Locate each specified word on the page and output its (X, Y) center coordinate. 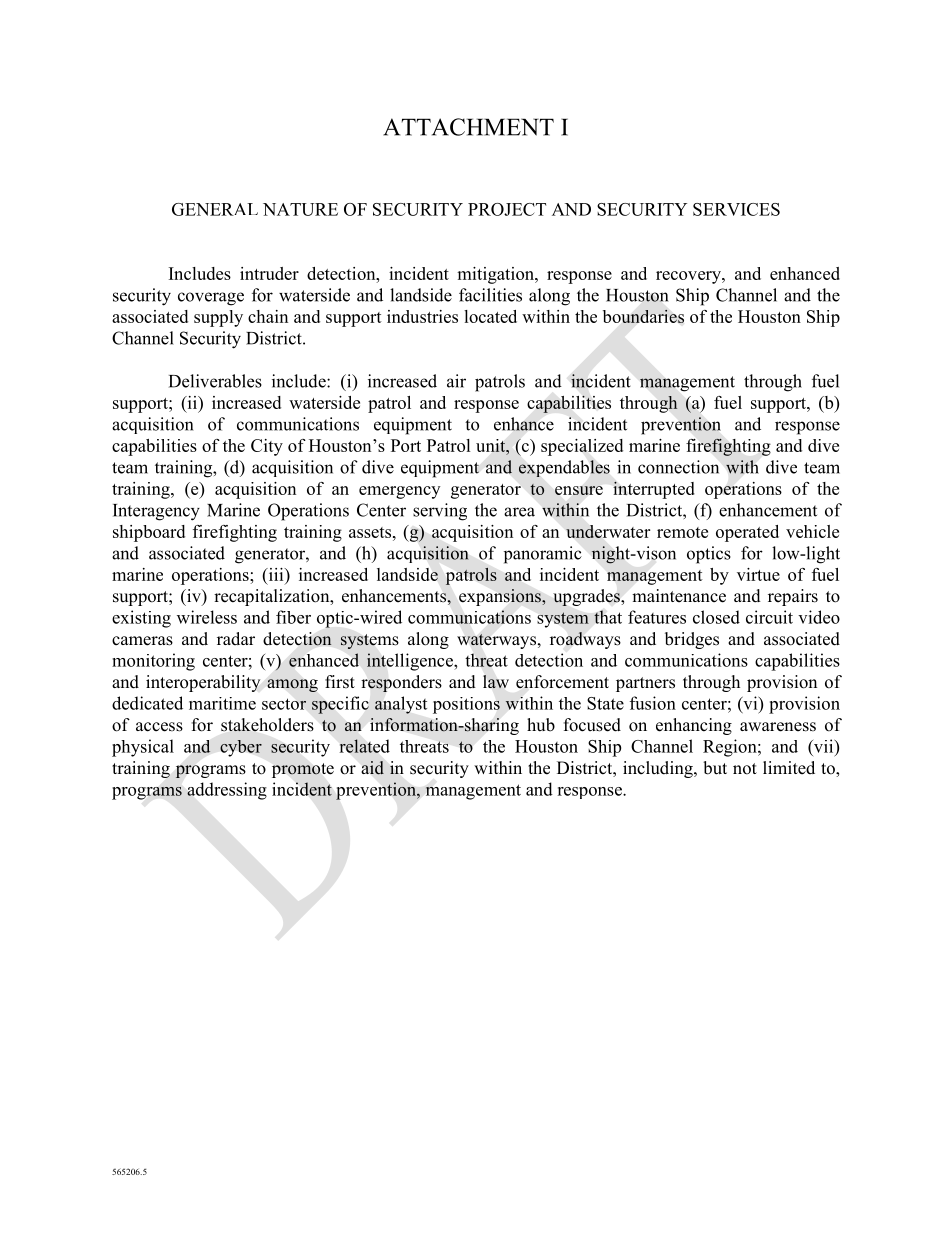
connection (678, 467)
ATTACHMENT (468, 127)
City (267, 447)
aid (373, 768)
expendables (564, 468)
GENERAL (215, 209)
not (745, 769)
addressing (227, 791)
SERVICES (736, 209)
